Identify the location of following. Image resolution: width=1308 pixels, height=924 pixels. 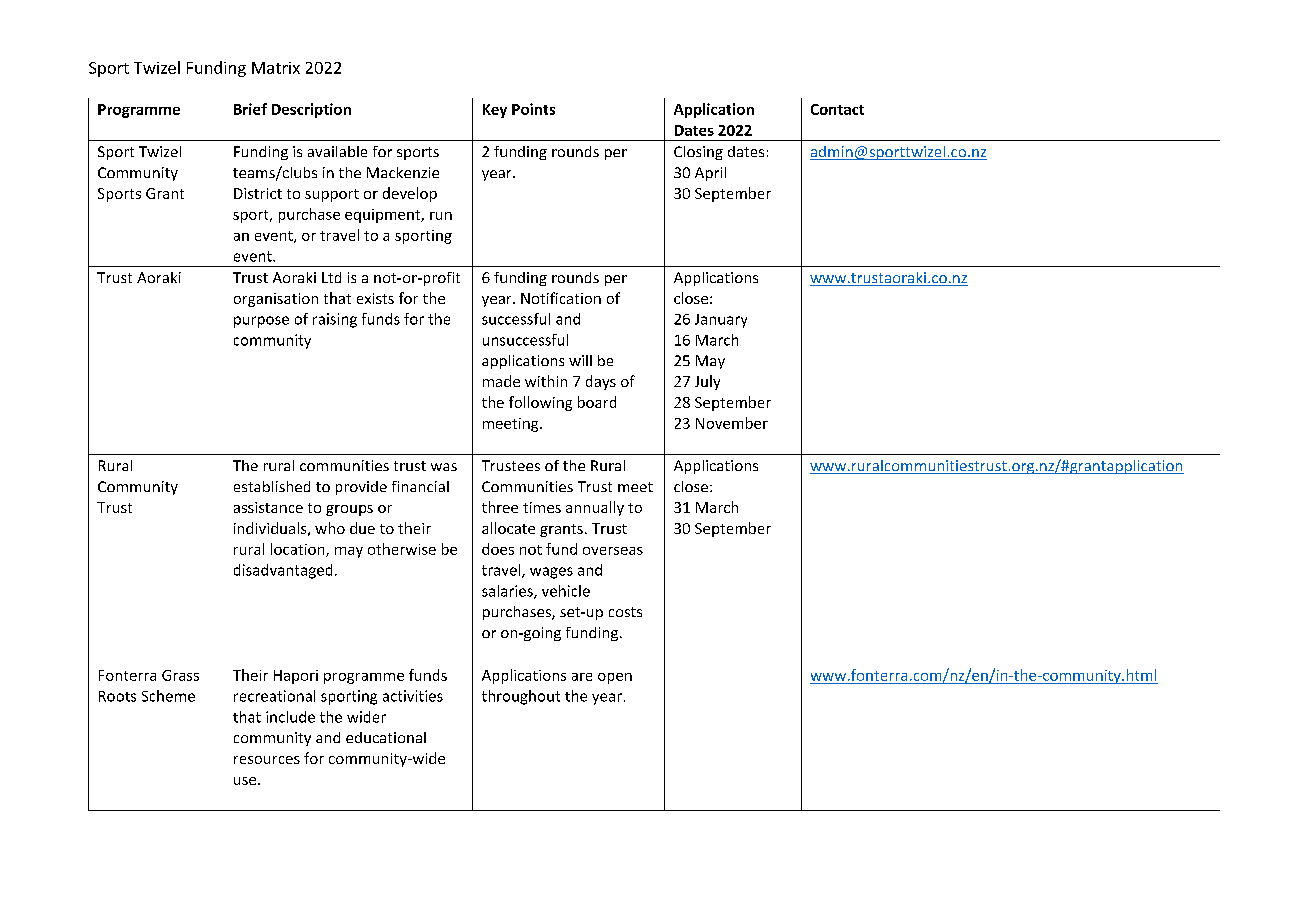
(540, 403).
